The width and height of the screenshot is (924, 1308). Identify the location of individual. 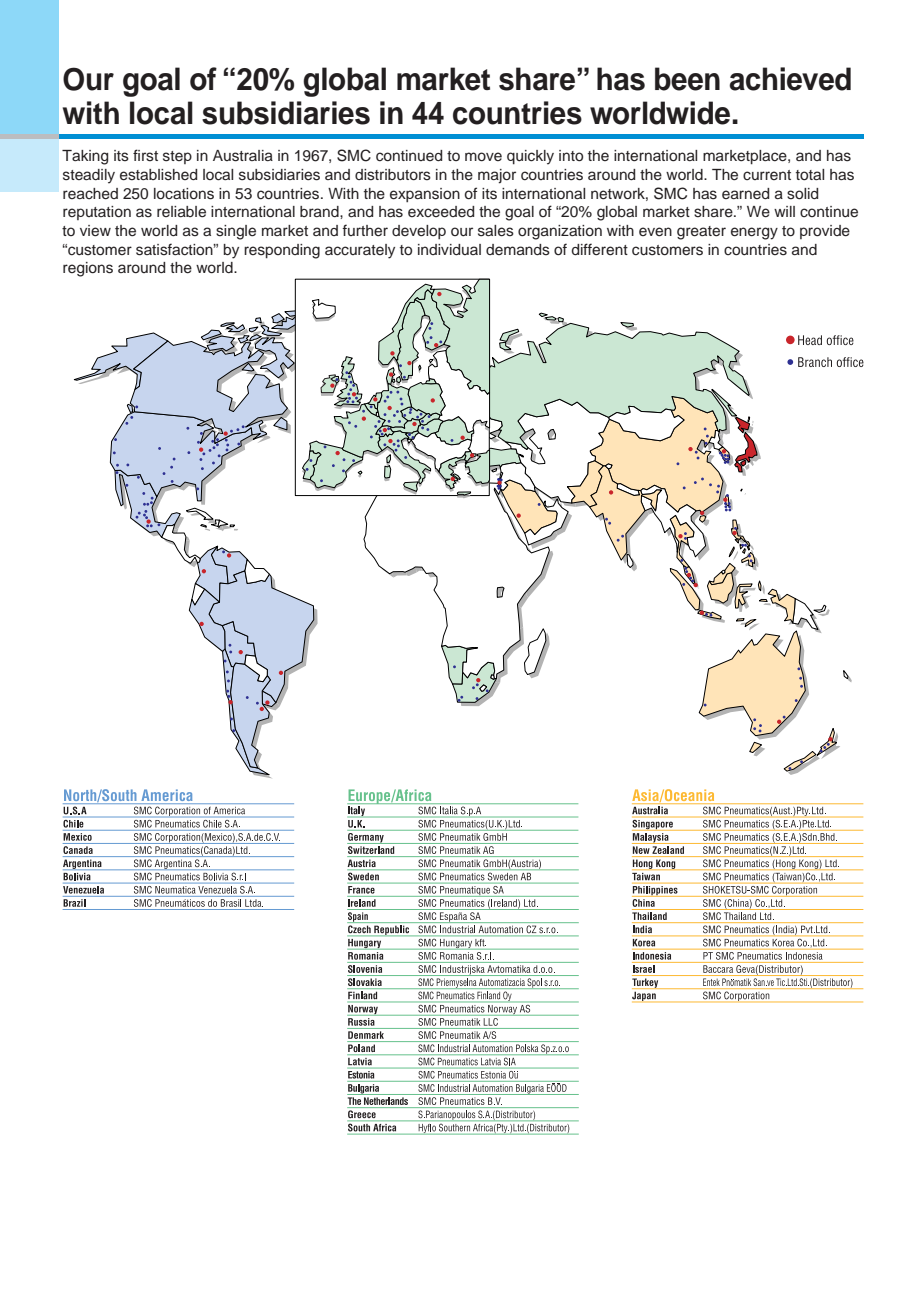
(449, 249).
